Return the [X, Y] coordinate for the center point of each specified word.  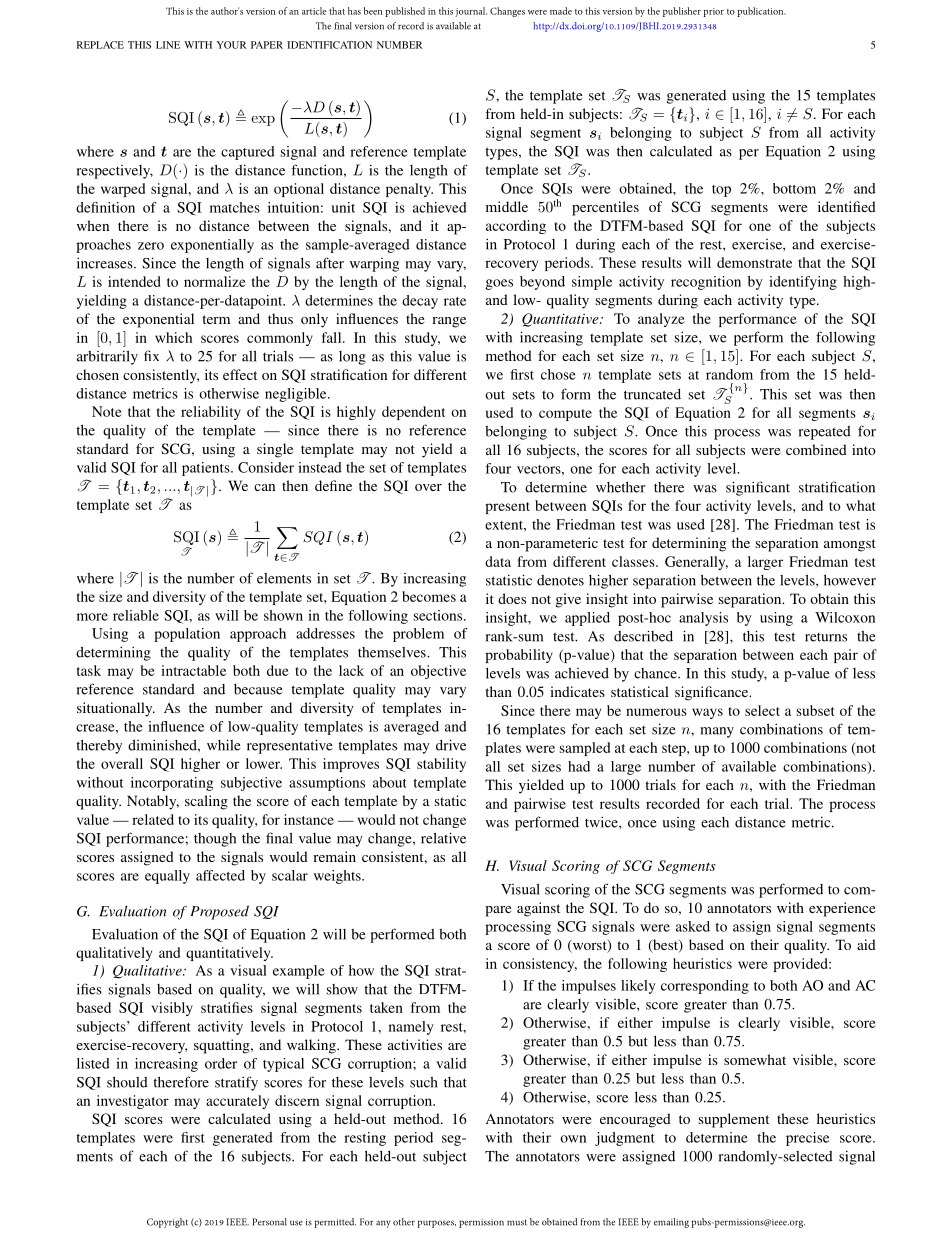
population [187, 635]
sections [439, 615]
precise [807, 1139]
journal [471, 12]
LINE [168, 45]
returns [826, 637]
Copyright [167, 1223]
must [517, 1222]
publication [761, 12]
